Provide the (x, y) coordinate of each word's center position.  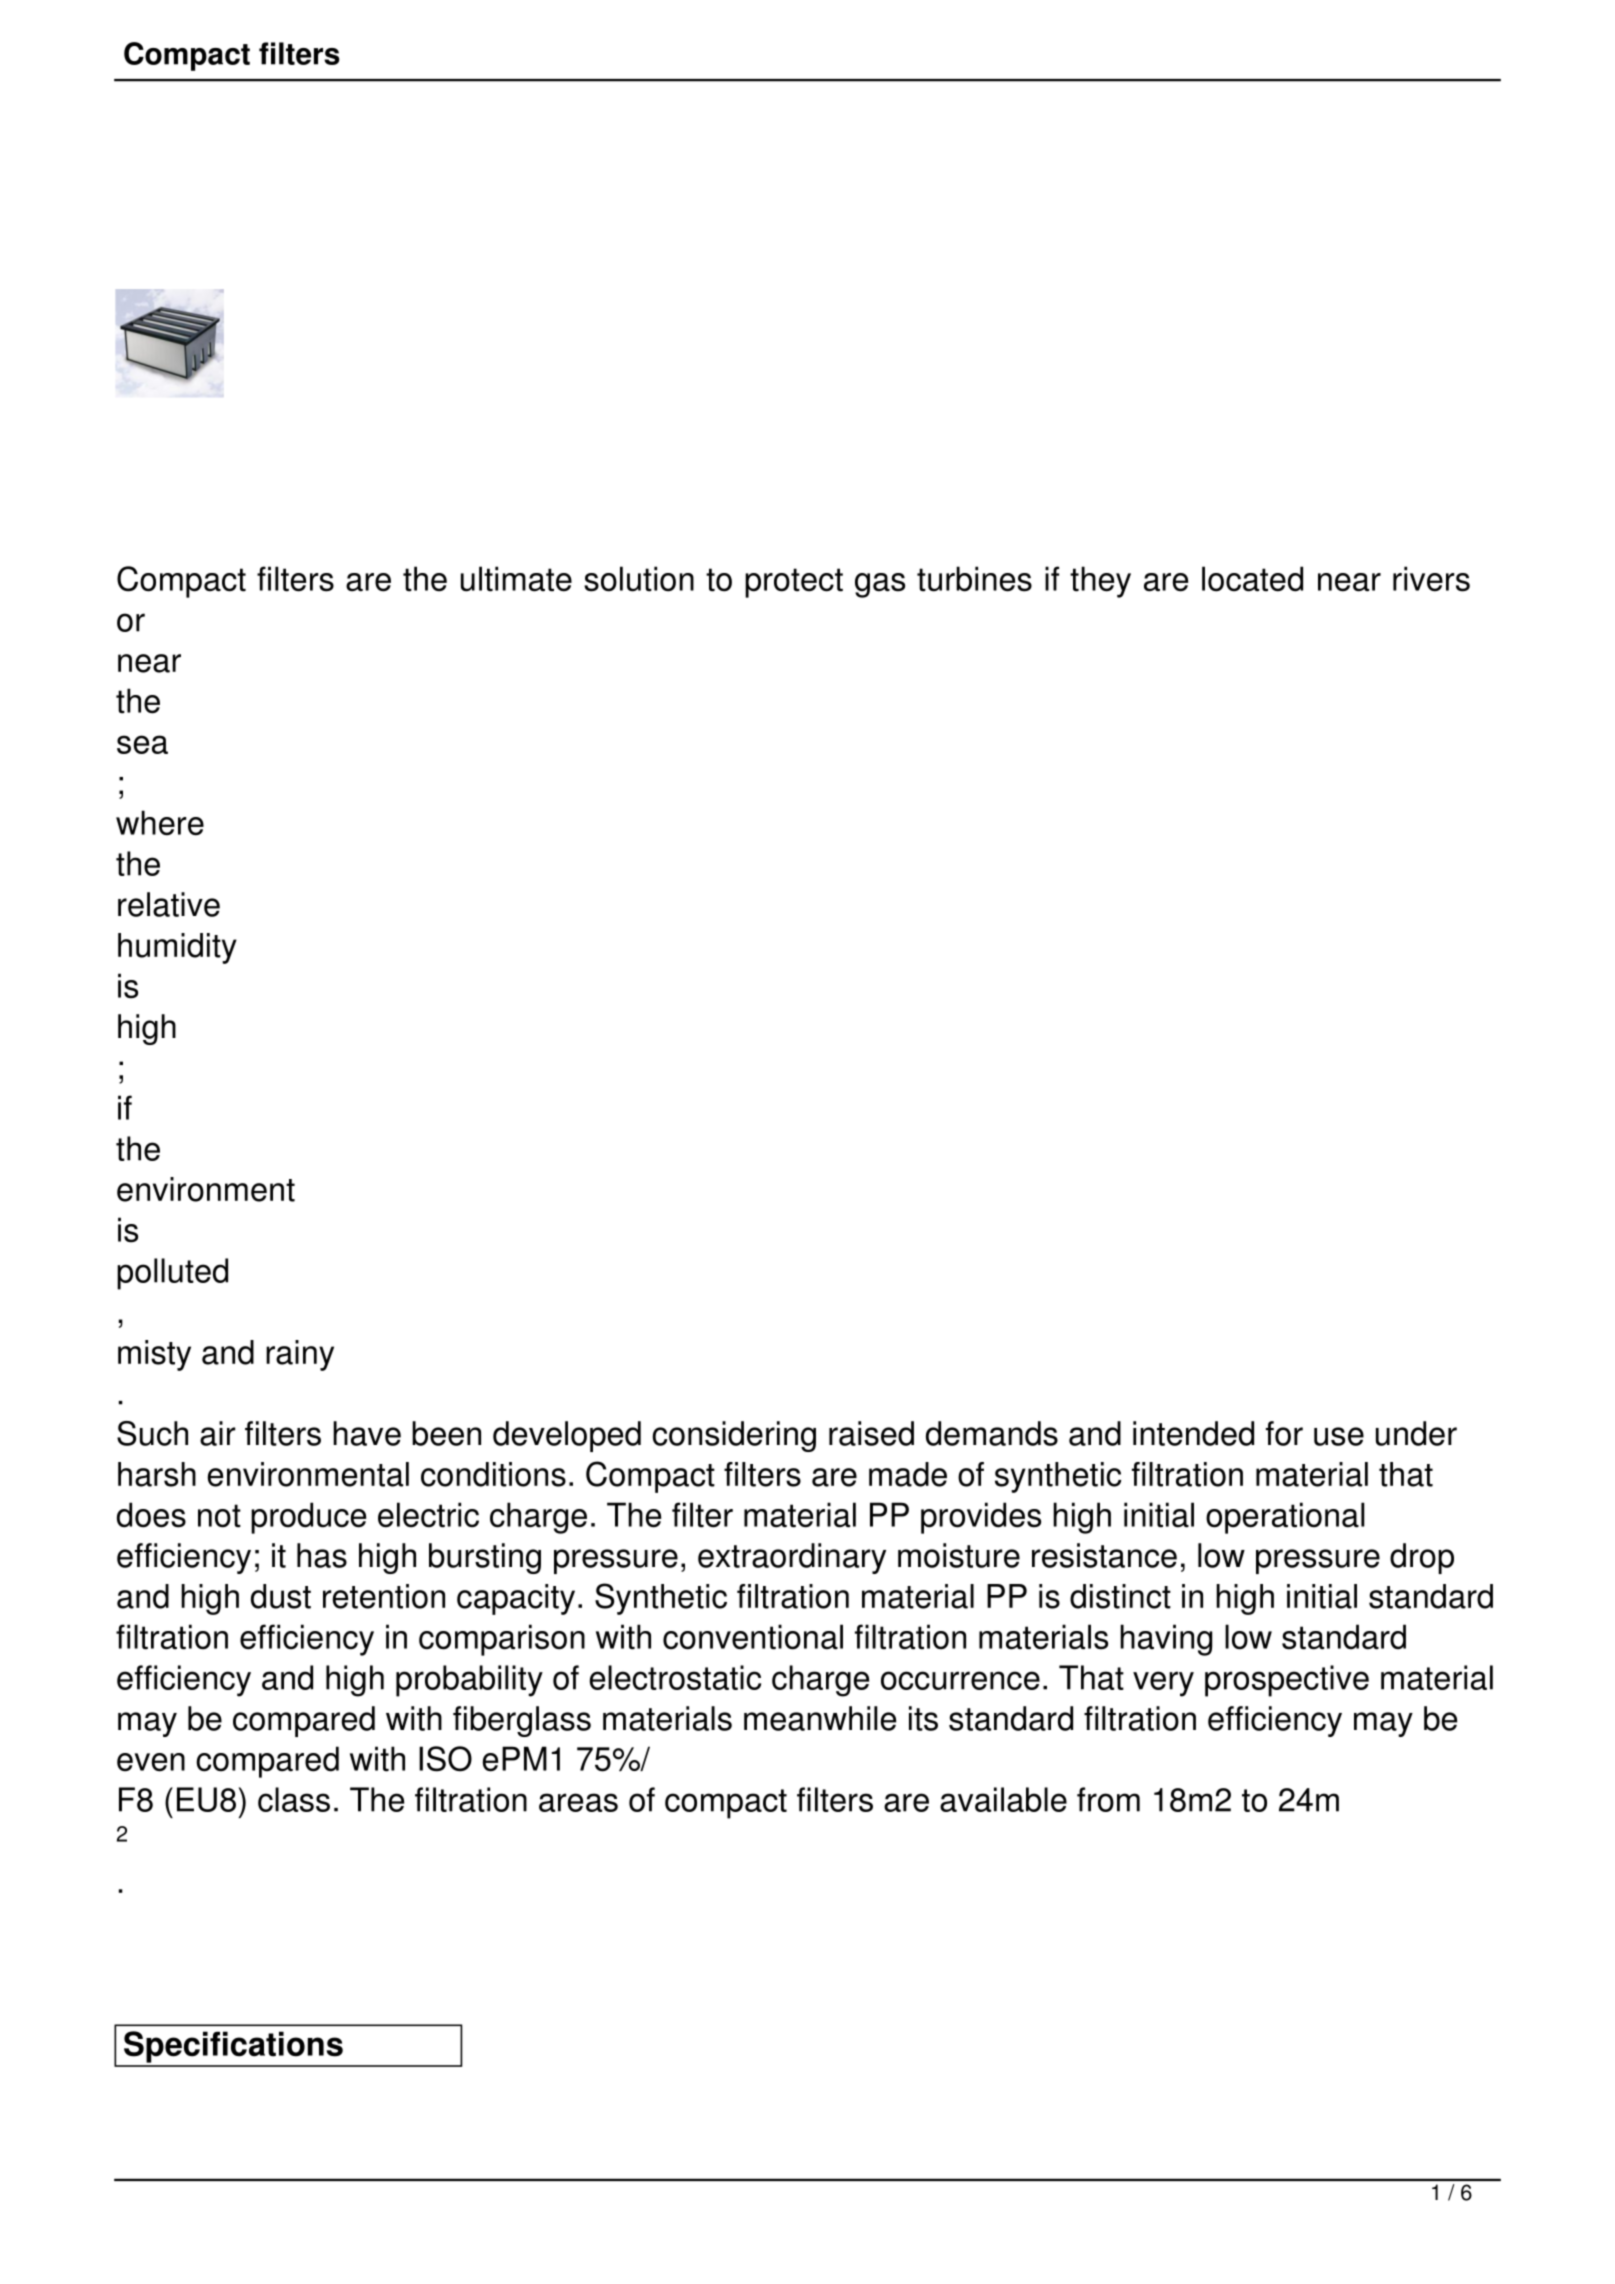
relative (169, 904)
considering (734, 1436)
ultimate (516, 579)
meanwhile (820, 1718)
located (1252, 579)
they (1100, 582)
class (294, 1799)
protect (794, 583)
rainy (300, 1355)
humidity (177, 948)
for (1284, 1433)
